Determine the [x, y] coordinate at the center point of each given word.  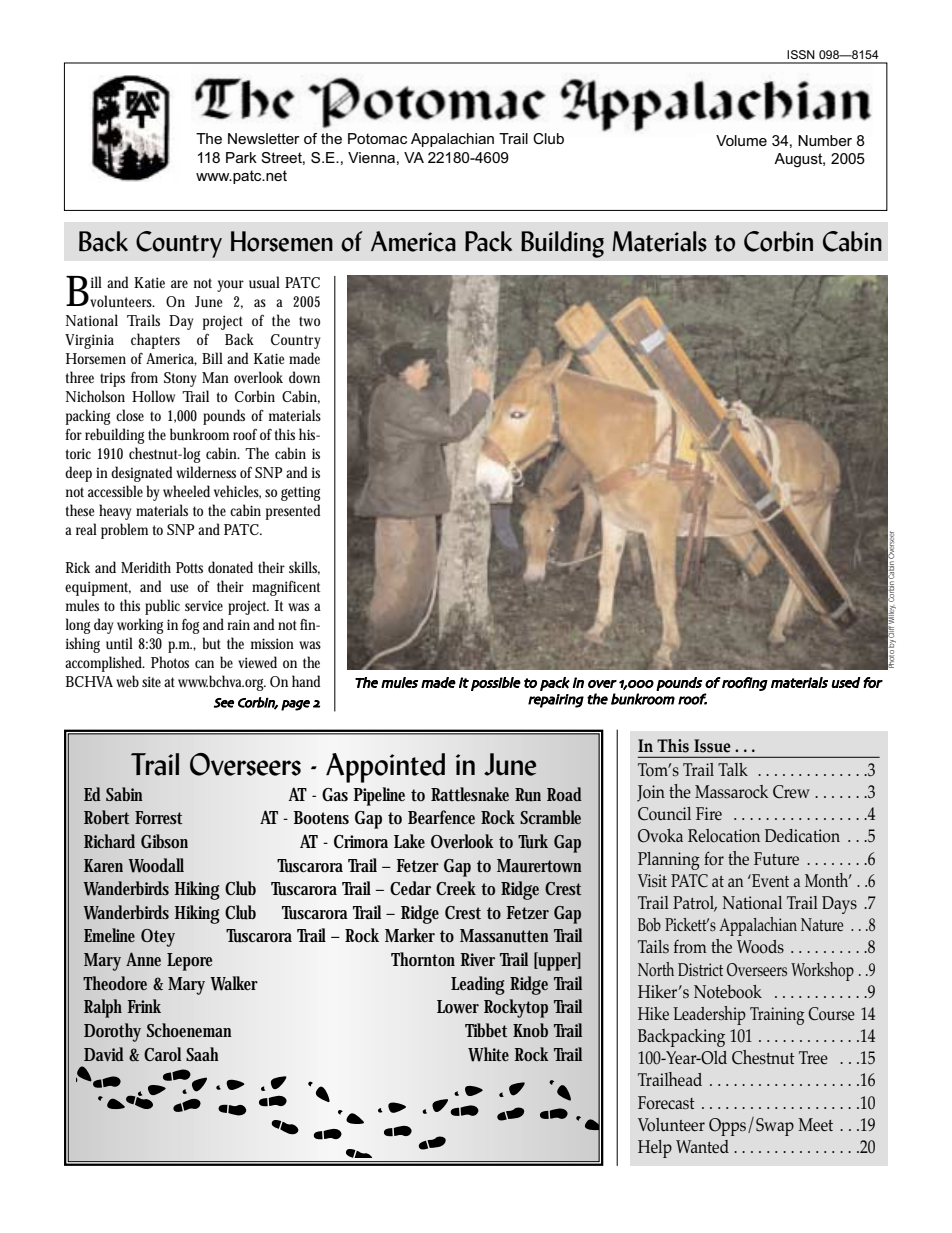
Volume [741, 140]
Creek [456, 888]
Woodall [156, 865]
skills [304, 568]
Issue [712, 746]
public [162, 607]
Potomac [377, 138]
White [488, 1054]
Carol [162, 1054]
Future [776, 858]
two [309, 321]
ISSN [801, 54]
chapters [155, 341]
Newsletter [264, 138]
